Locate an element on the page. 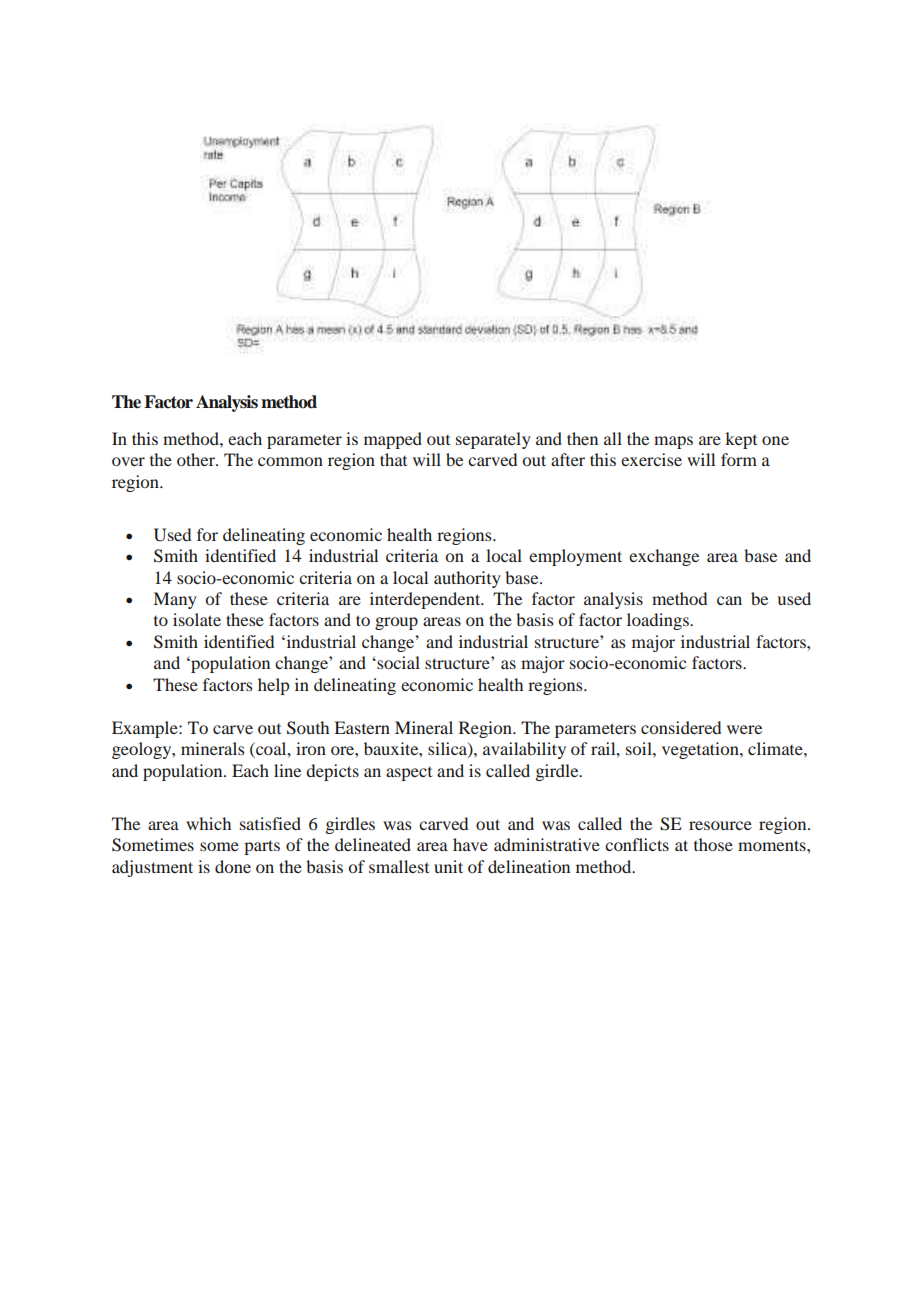 Image resolution: width=924 pixels, height=1308 pixels. done is located at coordinates (233, 866).
